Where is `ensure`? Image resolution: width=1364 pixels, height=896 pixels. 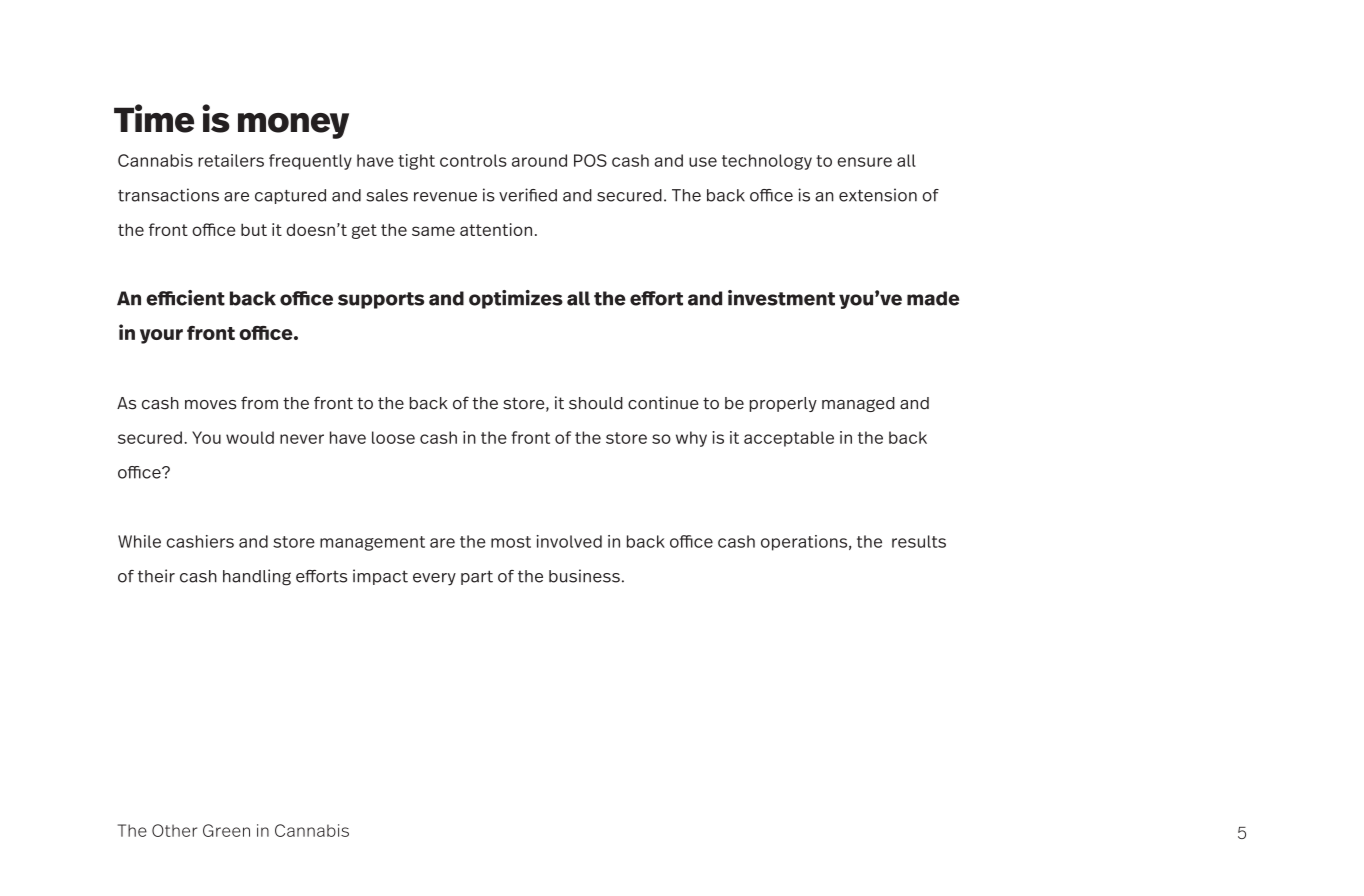
ensure is located at coordinates (865, 162).
